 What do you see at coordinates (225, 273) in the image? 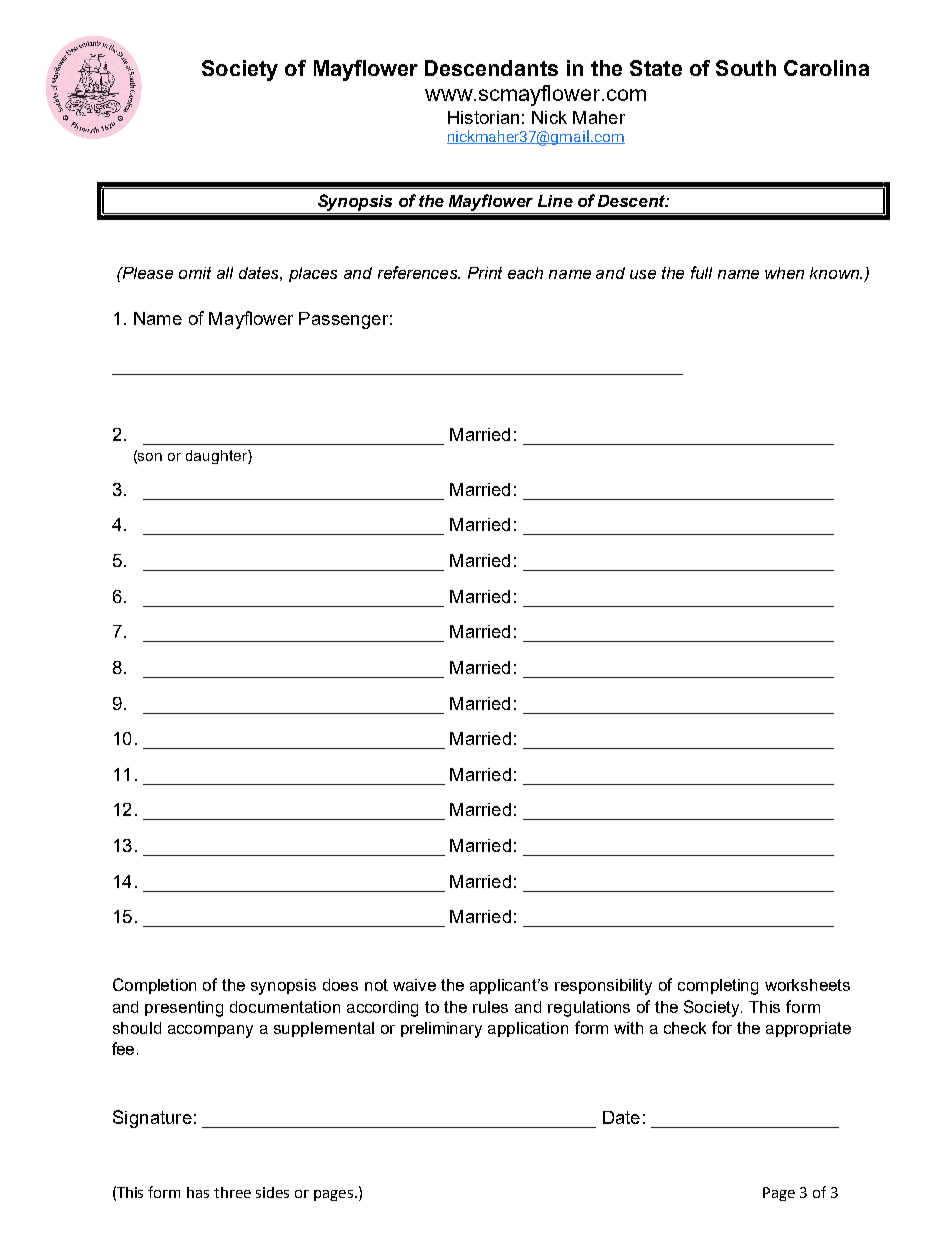
I see `all` at bounding box center [225, 273].
